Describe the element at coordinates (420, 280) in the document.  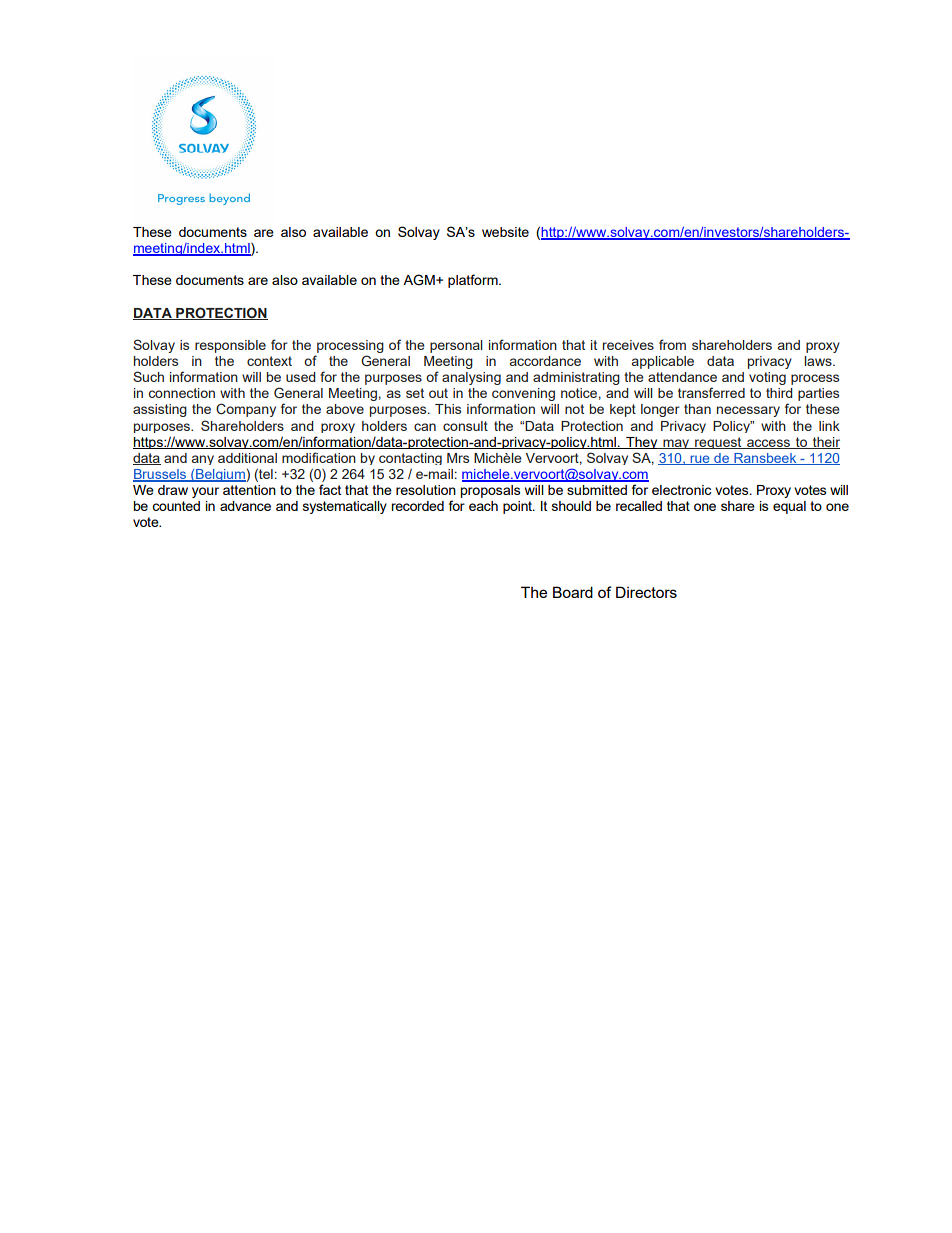
I see `AGM` at that location.
